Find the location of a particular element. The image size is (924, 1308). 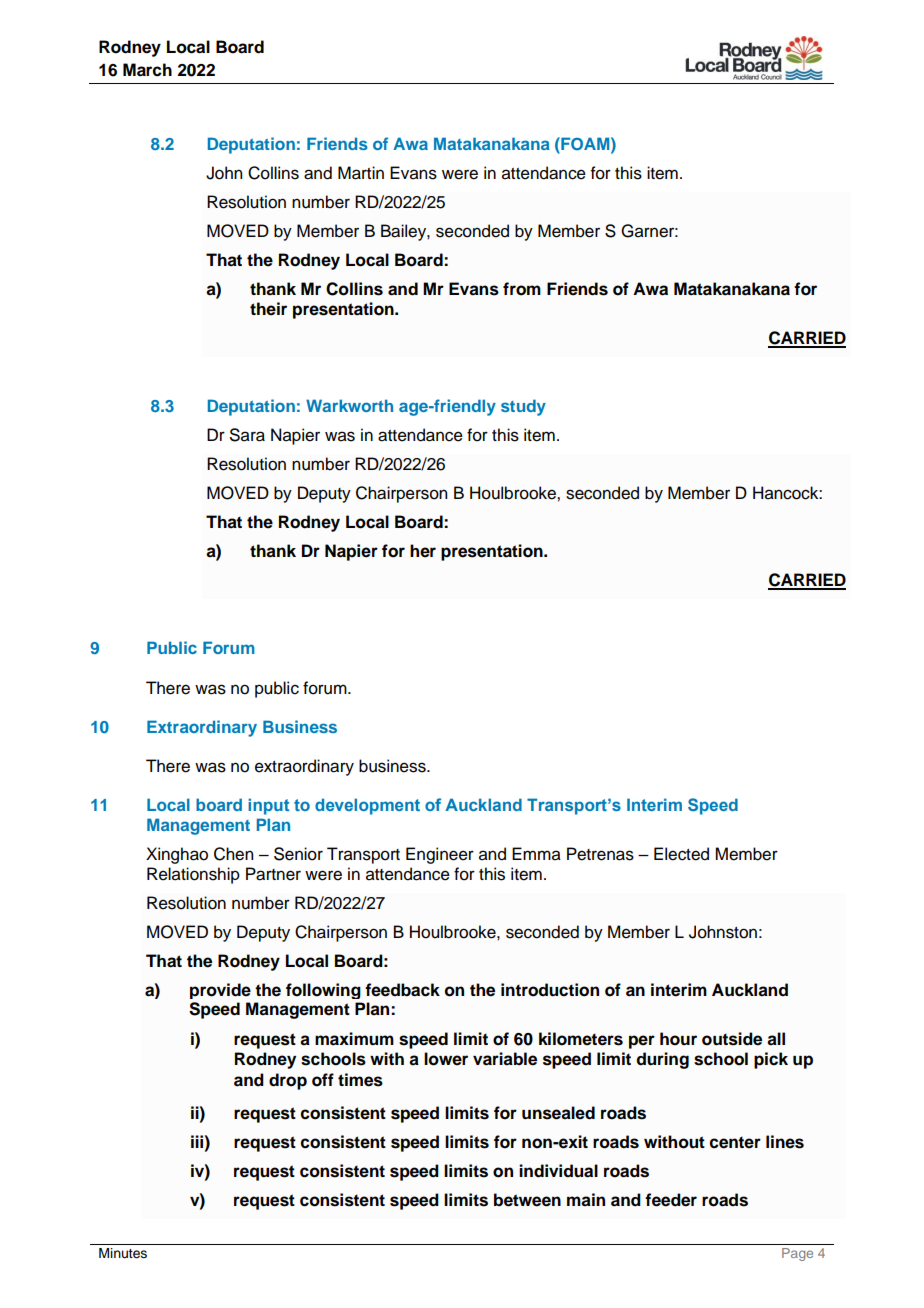

Martin is located at coordinates (361, 173).
